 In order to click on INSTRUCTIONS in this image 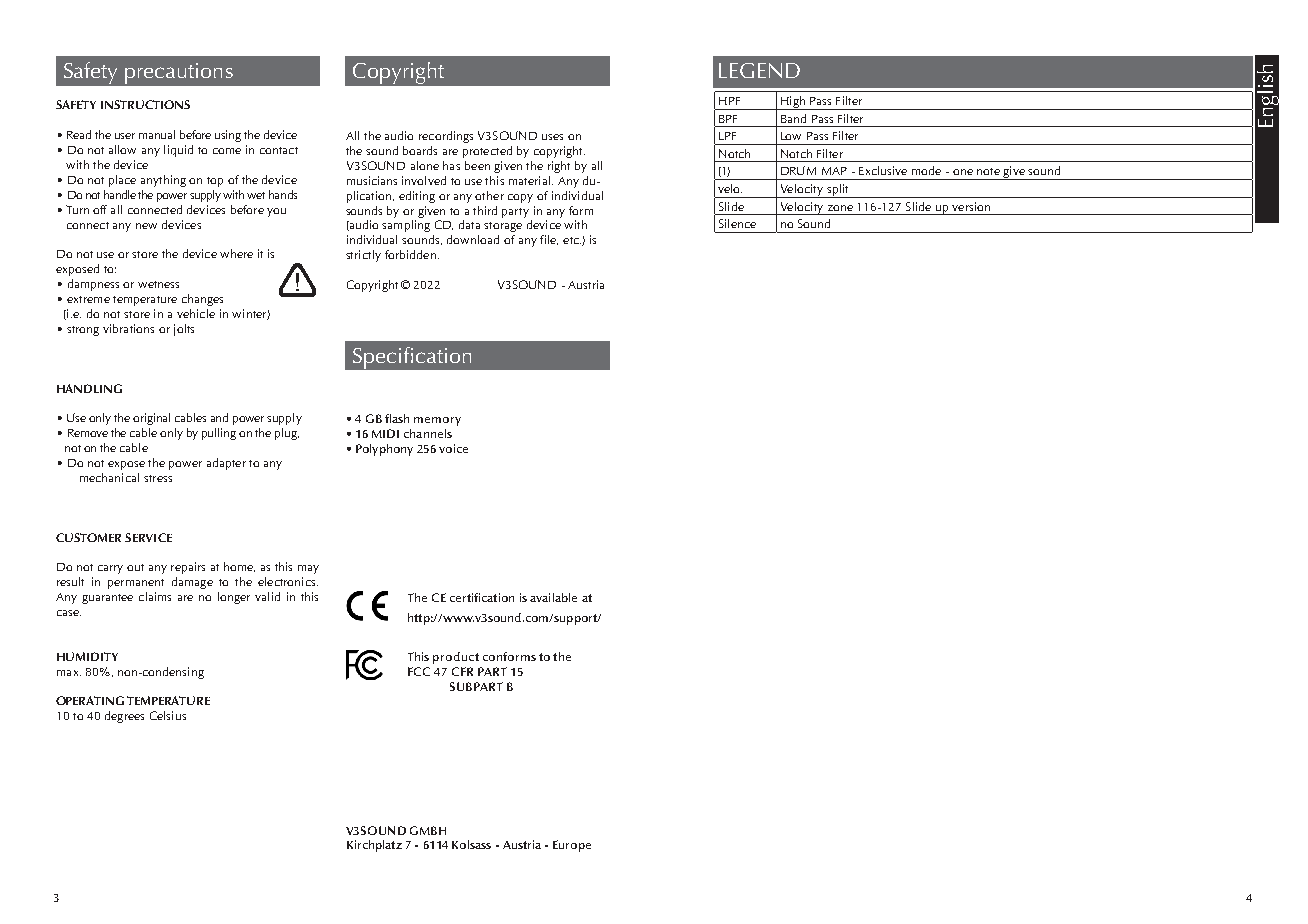, I will do `click(145, 104)`.
